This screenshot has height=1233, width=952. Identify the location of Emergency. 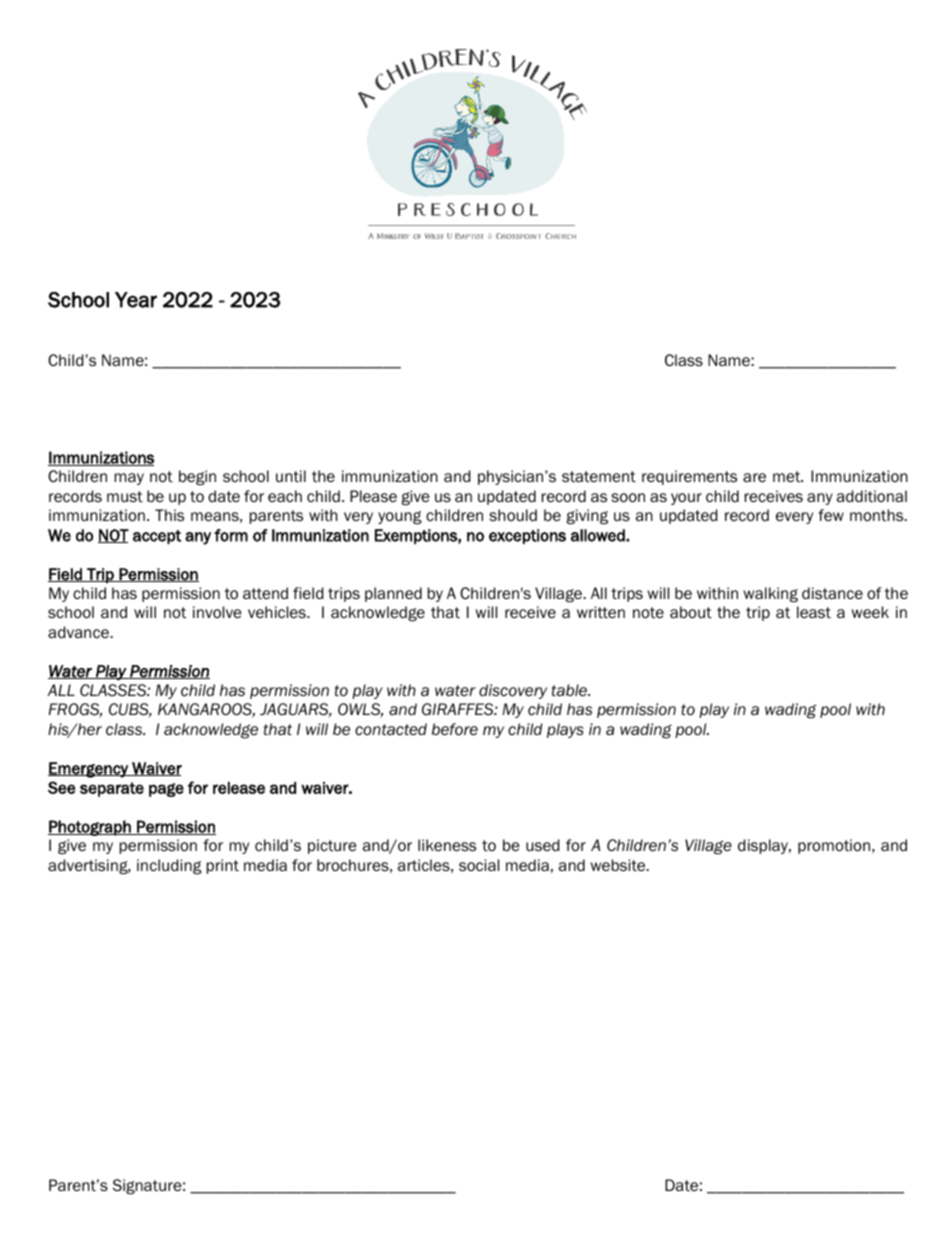
(89, 770).
